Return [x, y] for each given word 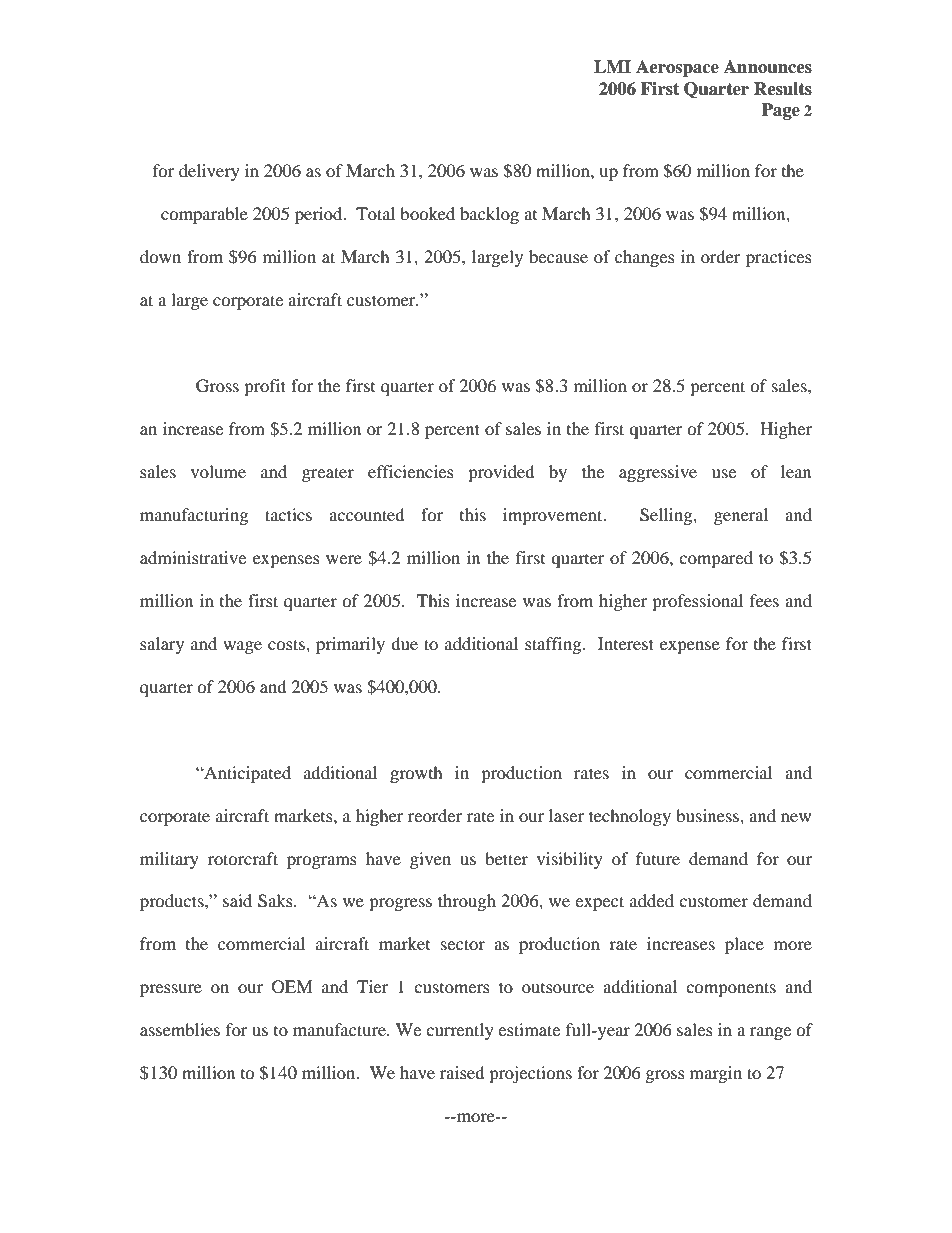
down [160, 256]
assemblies [180, 1029]
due [404, 643]
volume [218, 471]
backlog [489, 215]
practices [779, 258]
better [506, 858]
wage [242, 647]
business [708, 815]
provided [501, 473]
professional [697, 602]
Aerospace [677, 68]
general [741, 516]
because [558, 256]
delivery [209, 172]
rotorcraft [243, 858]
